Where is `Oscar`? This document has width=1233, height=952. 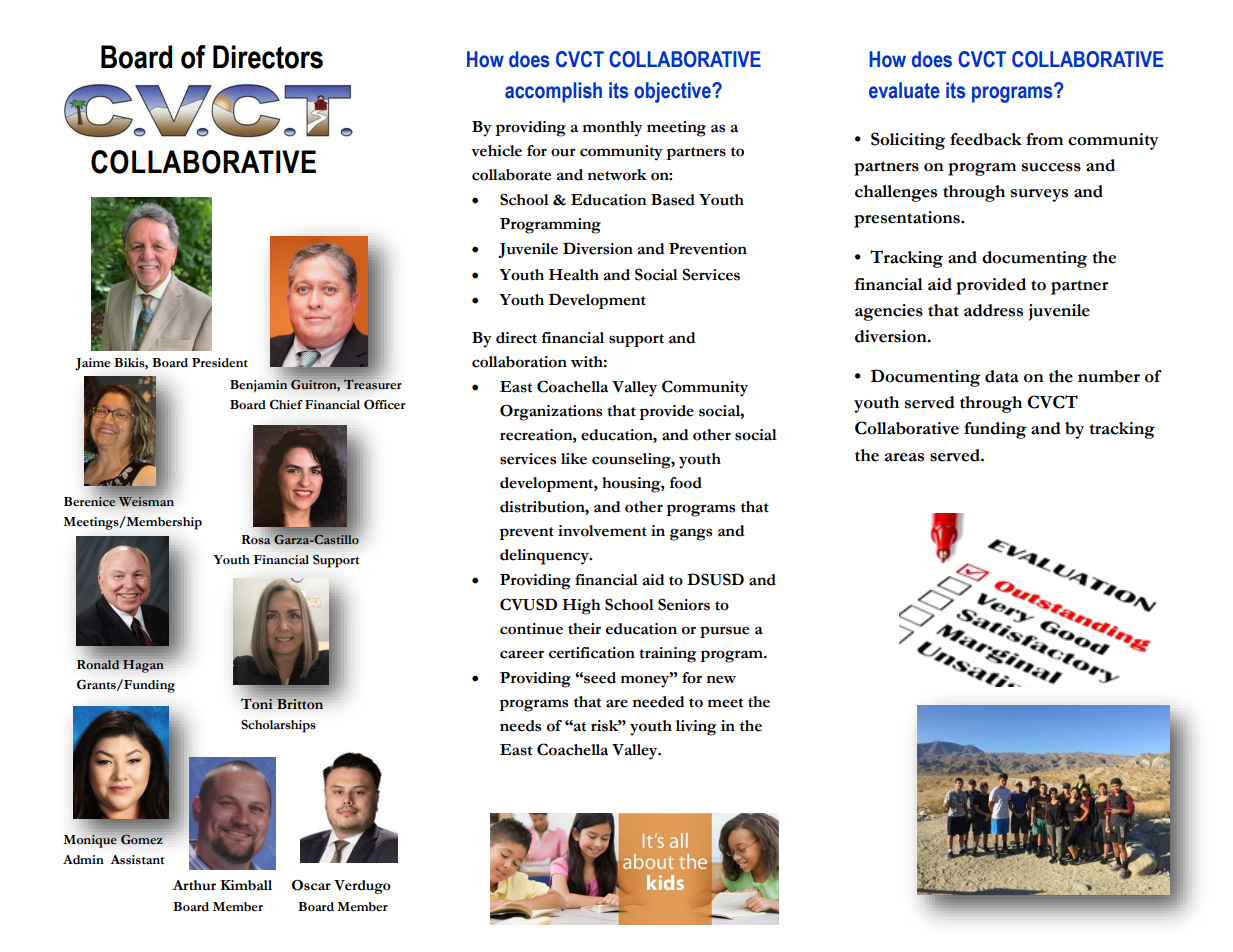
Oscar is located at coordinates (311, 885).
